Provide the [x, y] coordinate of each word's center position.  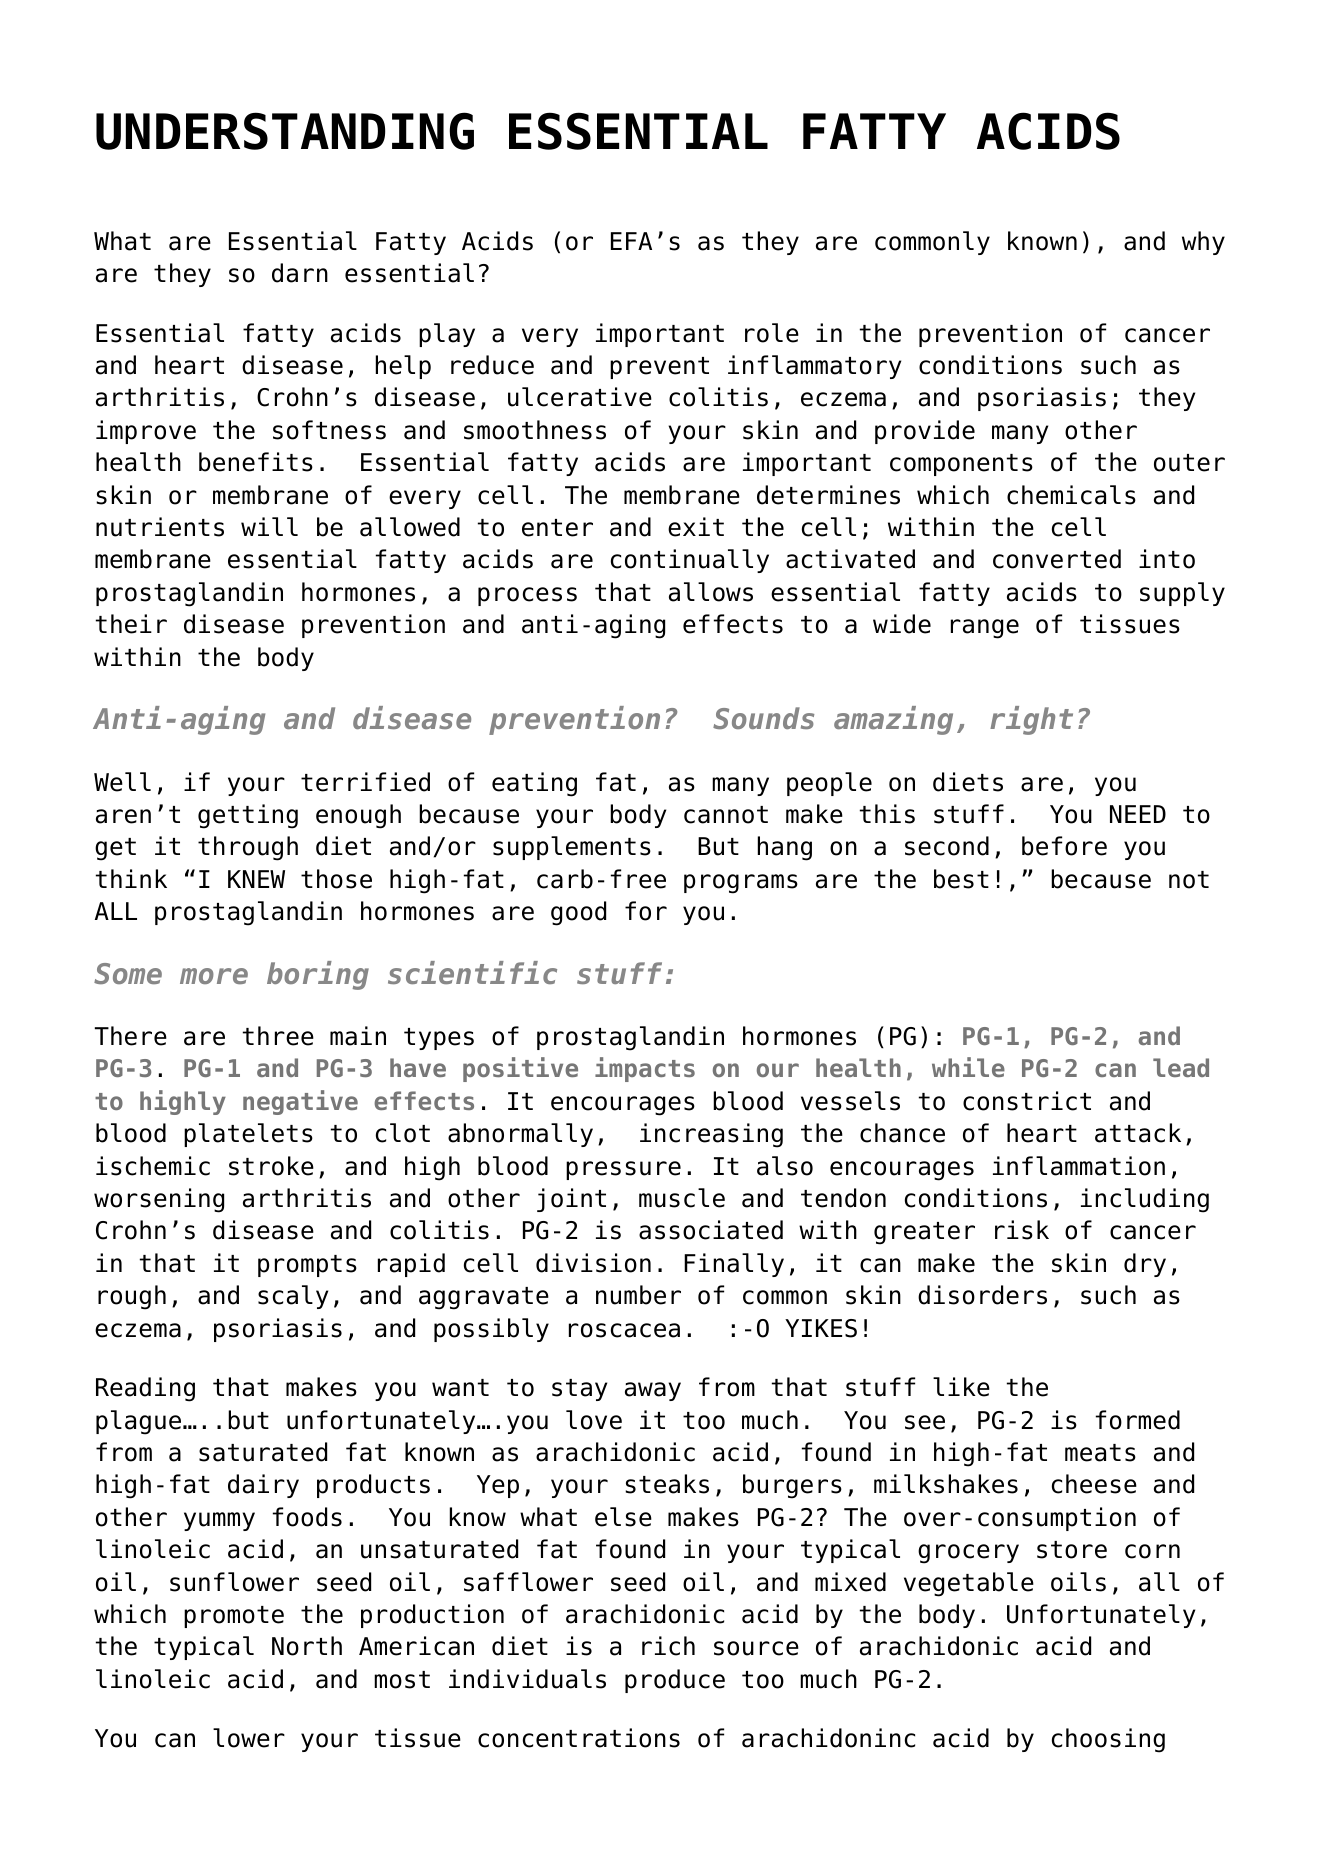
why [1203, 243]
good [578, 913]
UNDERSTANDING [285, 131]
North [307, 1646]
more [214, 976]
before [1064, 846]
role [772, 333]
